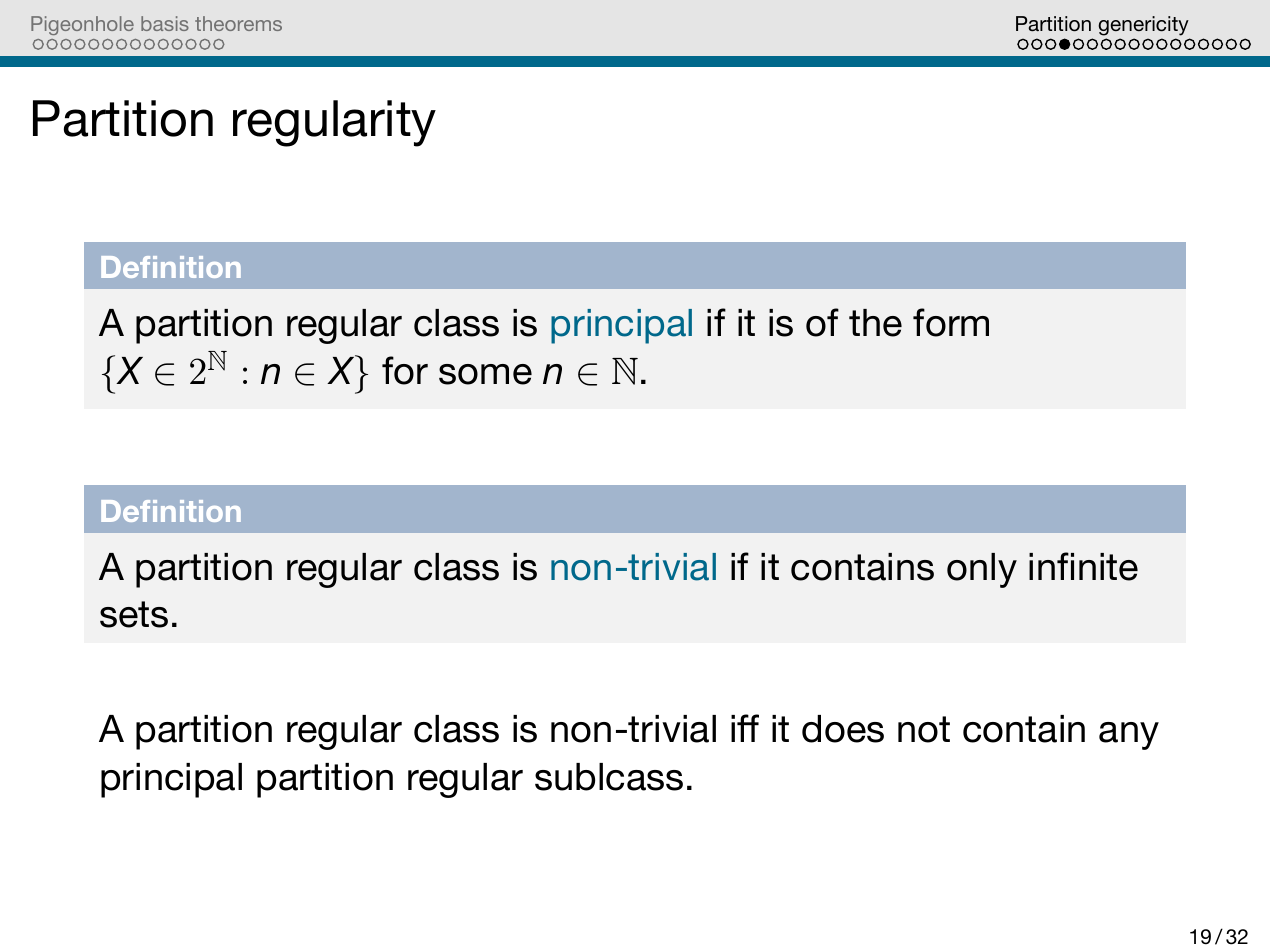 This screenshot has width=1270, height=952. Describe the element at coordinates (924, 729) in the screenshot. I see `not` at that location.
